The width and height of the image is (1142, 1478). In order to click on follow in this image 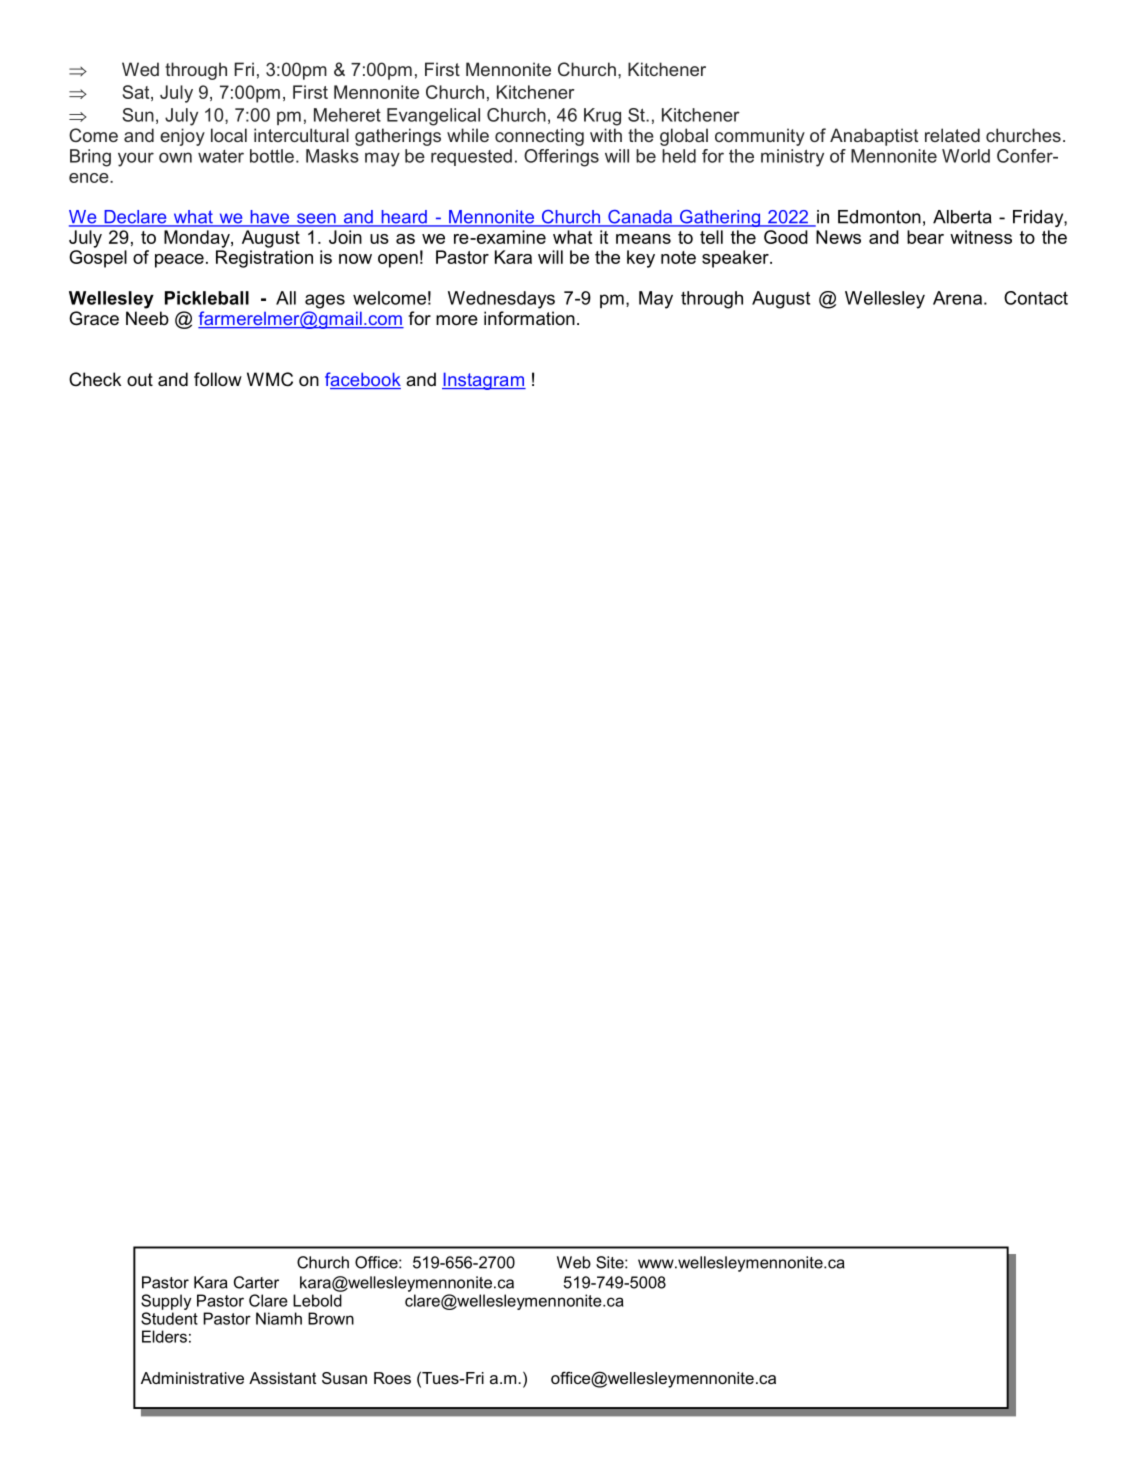, I will do `click(218, 379)`.
